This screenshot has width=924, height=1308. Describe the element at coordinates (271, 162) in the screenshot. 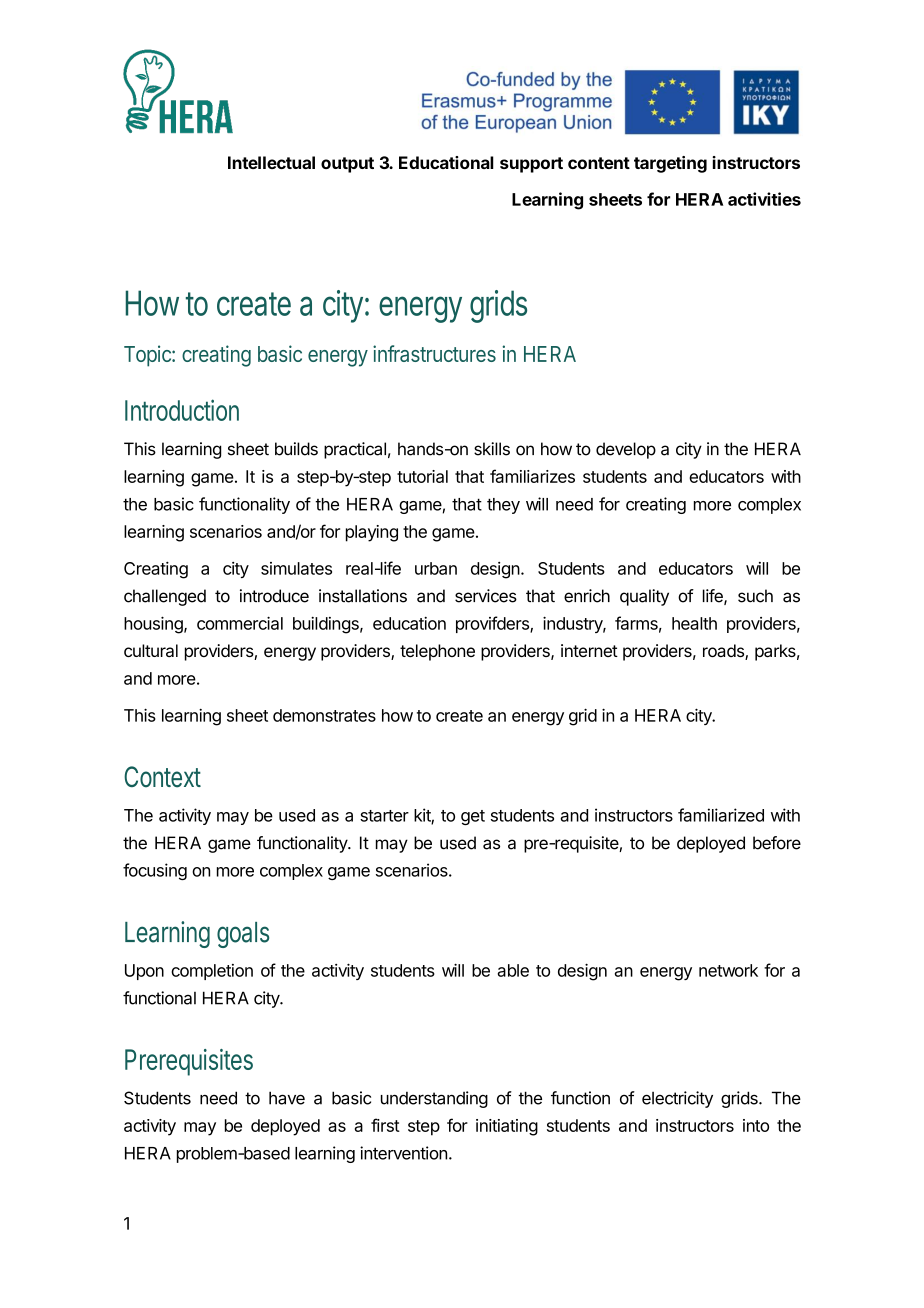

I see `Intellectual` at that location.
